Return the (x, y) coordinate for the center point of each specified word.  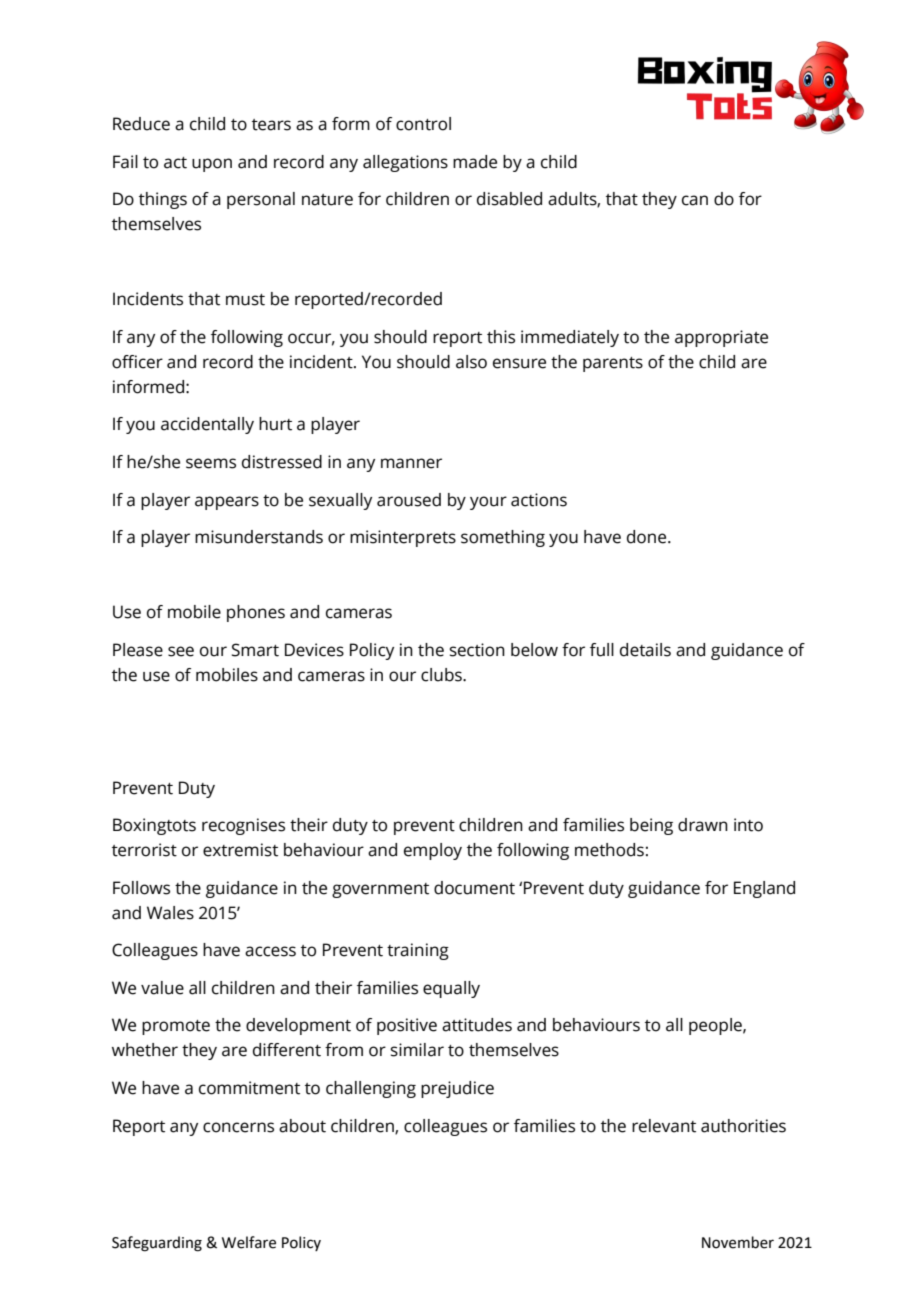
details (645, 650)
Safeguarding (157, 1244)
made (475, 162)
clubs (442, 675)
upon (212, 165)
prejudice (457, 1089)
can (695, 200)
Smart (255, 650)
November (738, 1242)
